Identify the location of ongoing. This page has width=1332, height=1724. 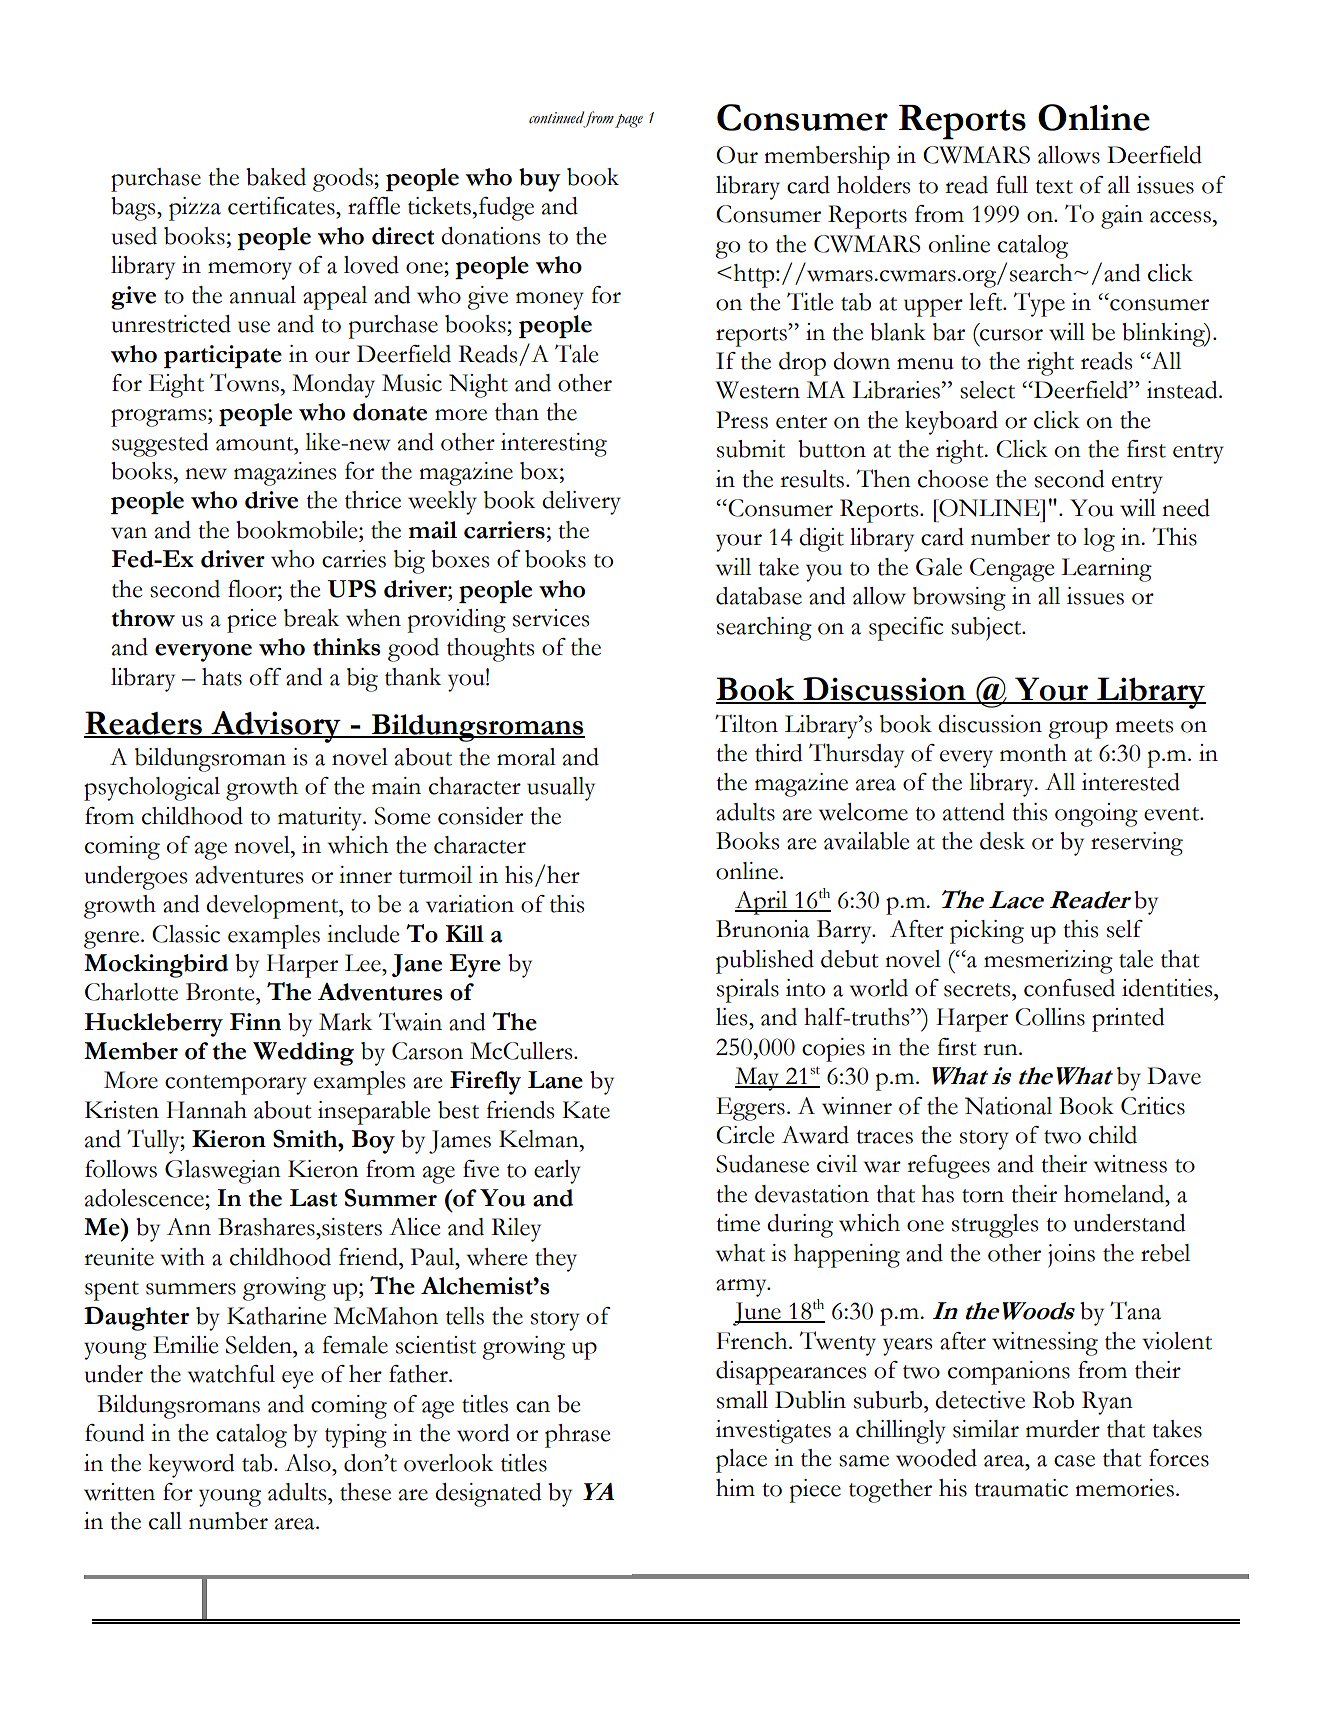
(1096, 815).
